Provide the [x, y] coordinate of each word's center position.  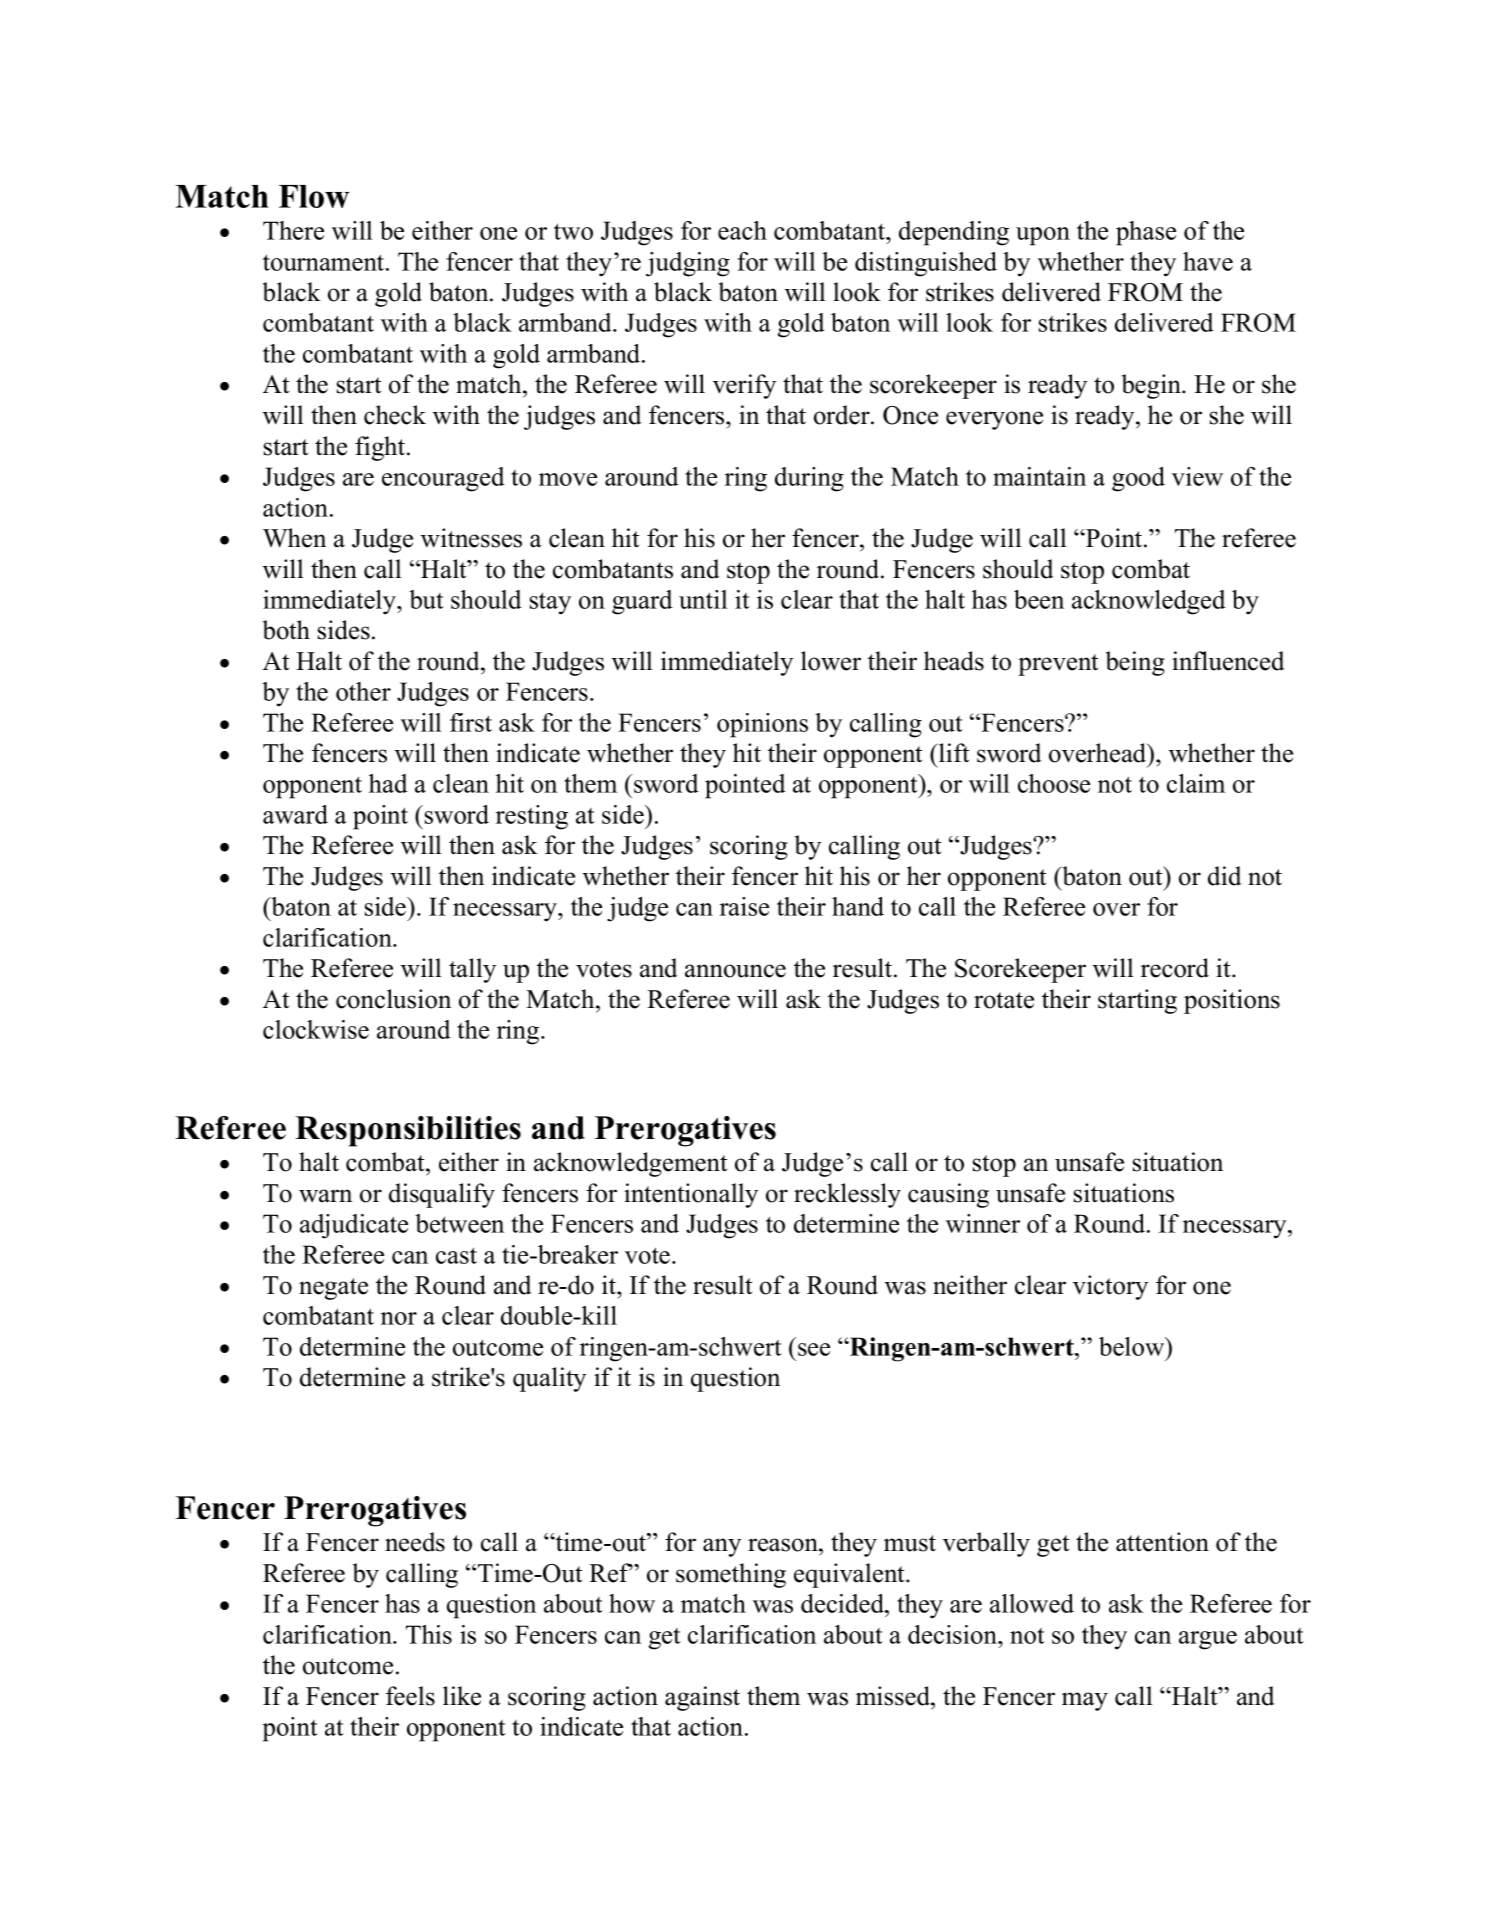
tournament [325, 262]
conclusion [393, 999]
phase [1146, 233]
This [429, 1634]
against [702, 1698]
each [742, 230]
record [1175, 968]
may [1085, 1701]
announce [735, 971]
